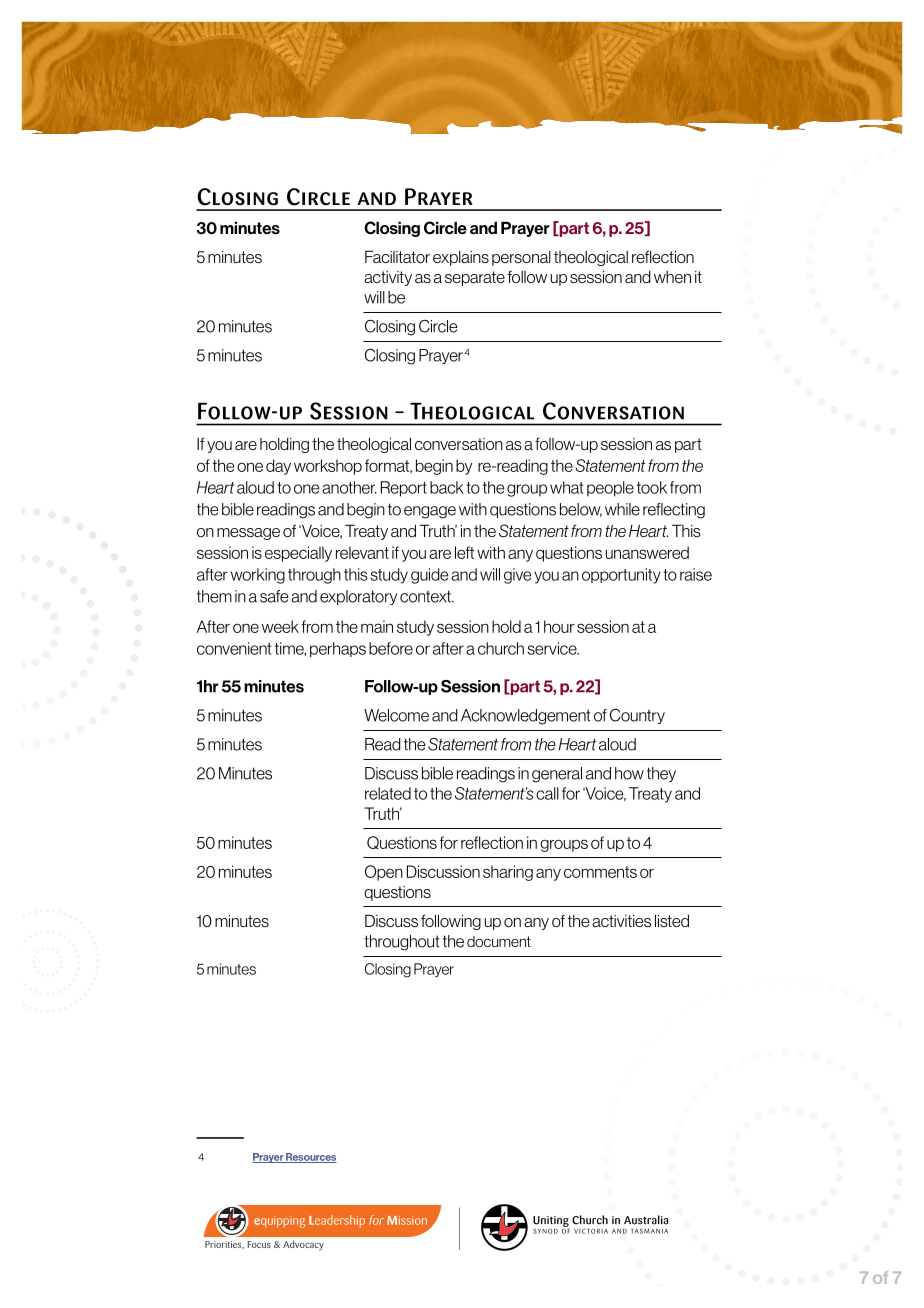  I want to click on separate, so click(475, 278).
